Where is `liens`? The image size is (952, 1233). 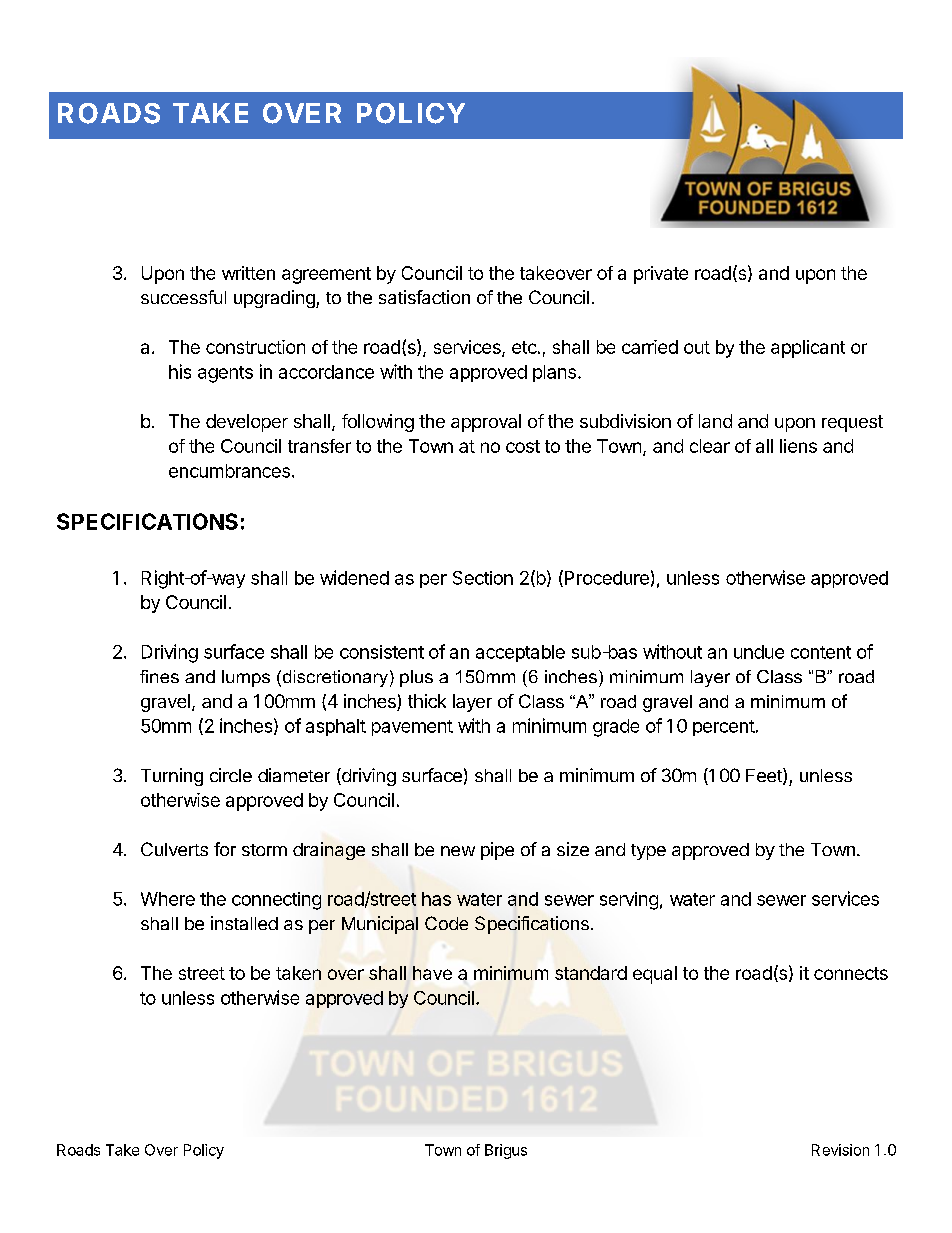 liens is located at coordinates (798, 446).
